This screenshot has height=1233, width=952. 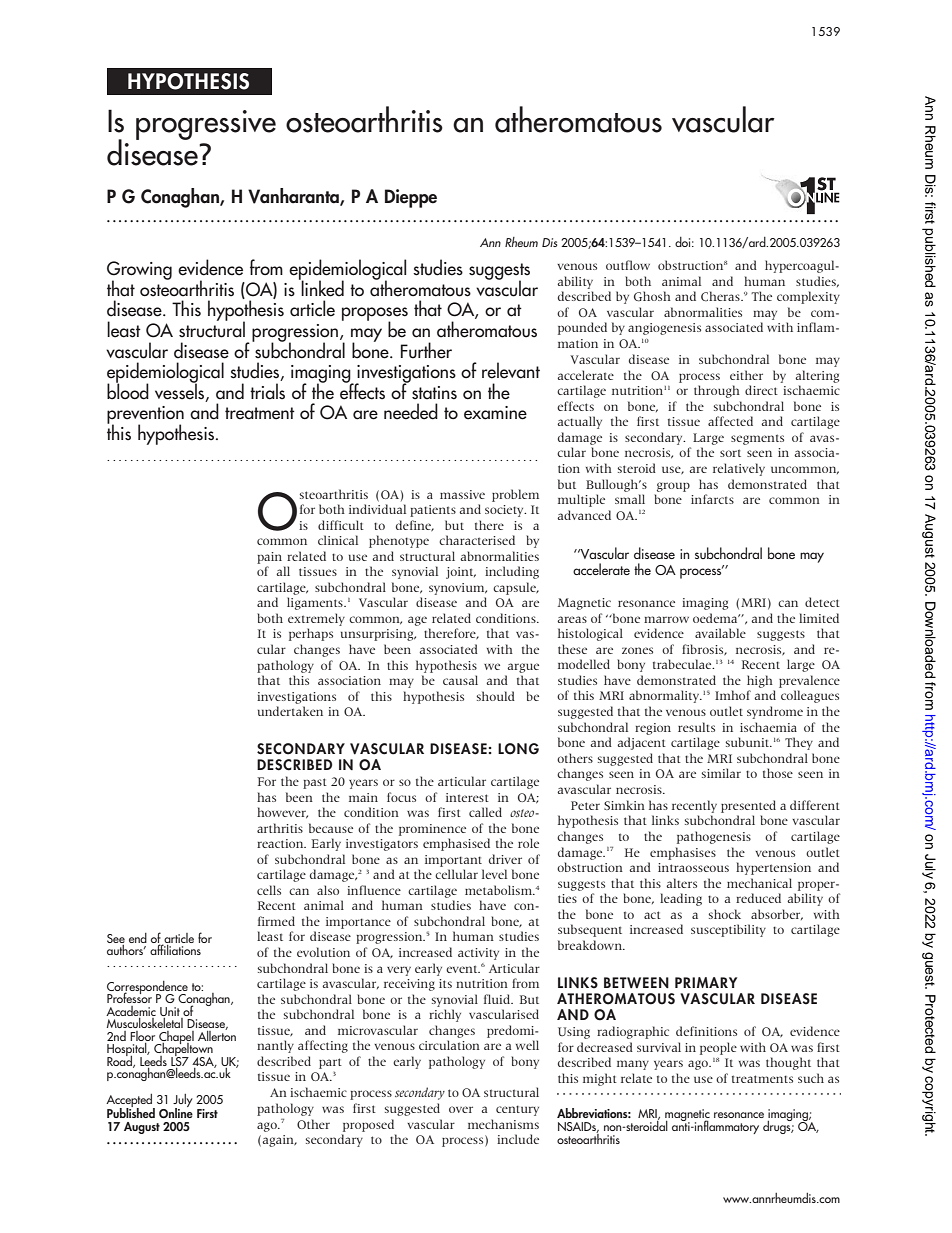 I want to click on complexity, so click(x=808, y=297).
